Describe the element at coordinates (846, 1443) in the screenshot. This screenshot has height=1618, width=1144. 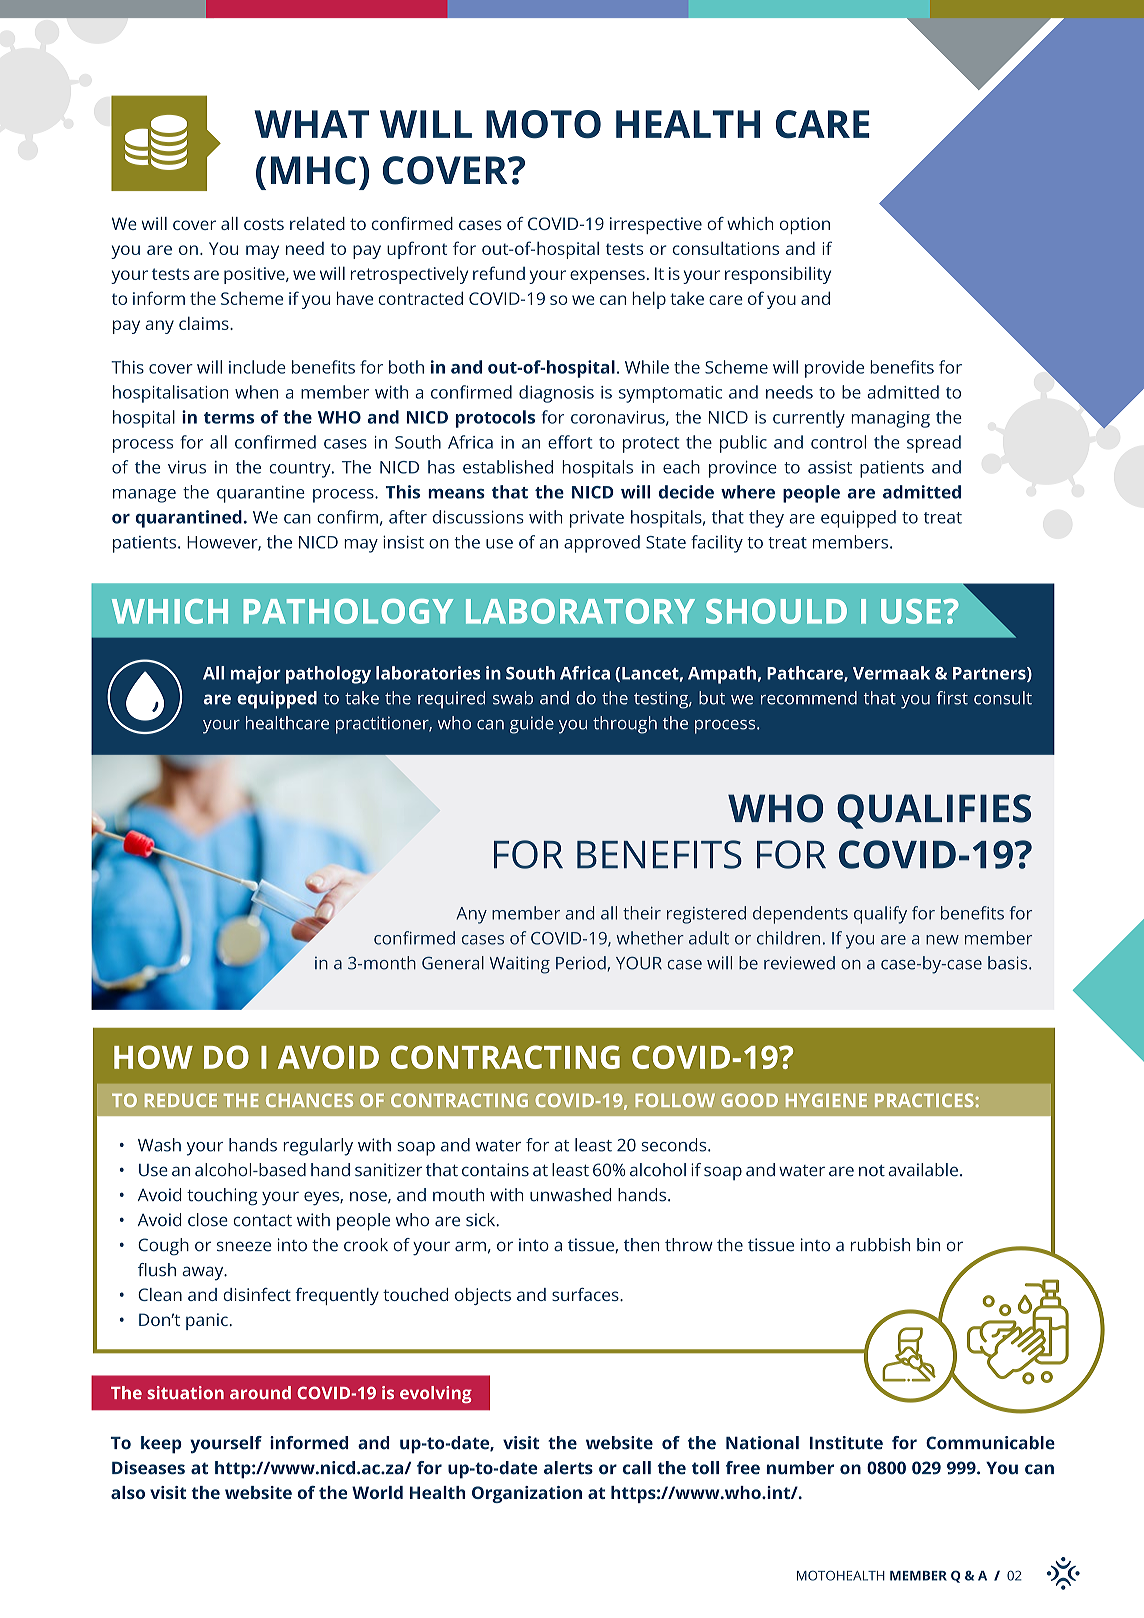
I see `Institute` at that location.
